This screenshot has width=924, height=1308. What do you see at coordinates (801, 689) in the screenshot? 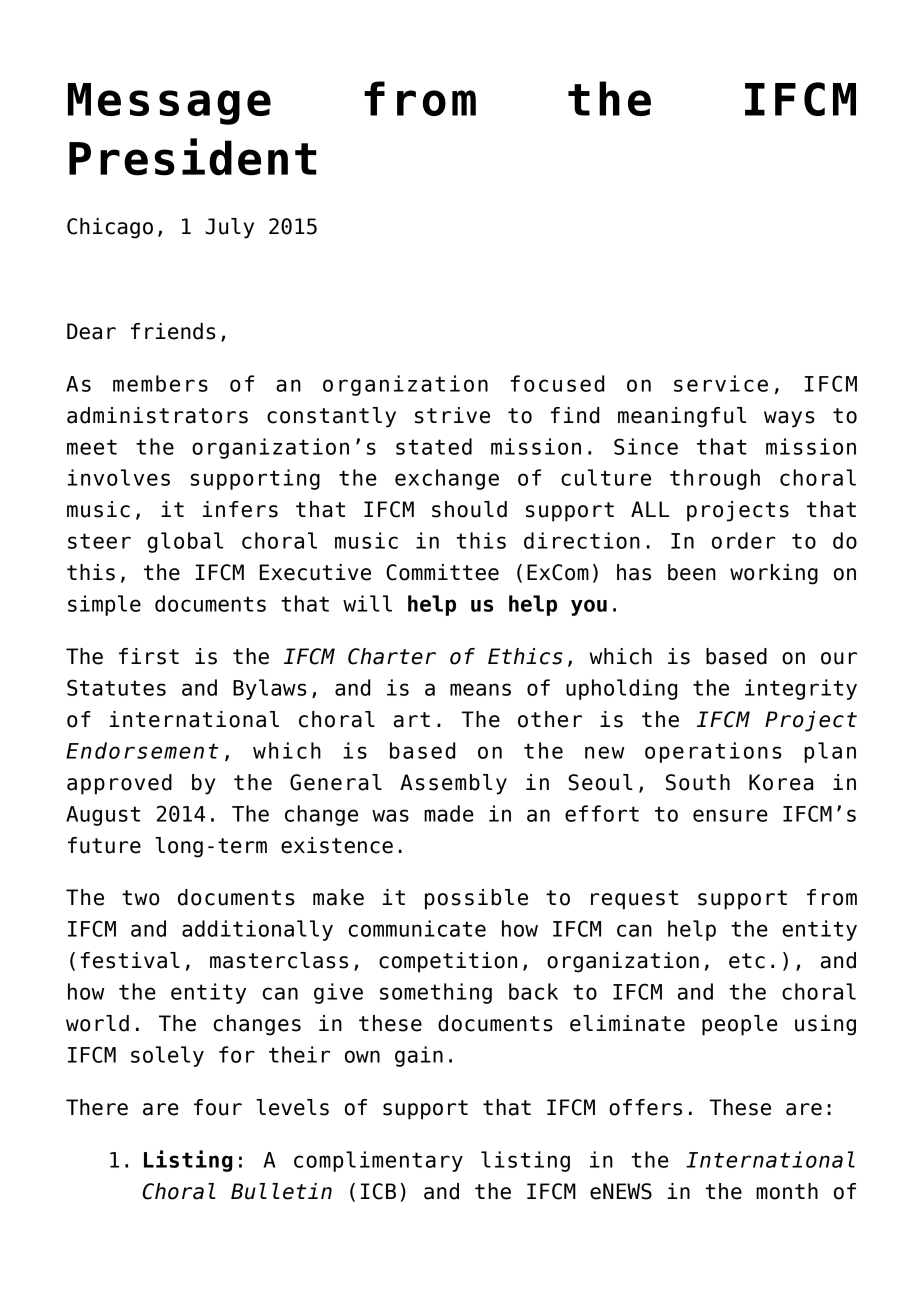
I see `integrity` at bounding box center [801, 689].
